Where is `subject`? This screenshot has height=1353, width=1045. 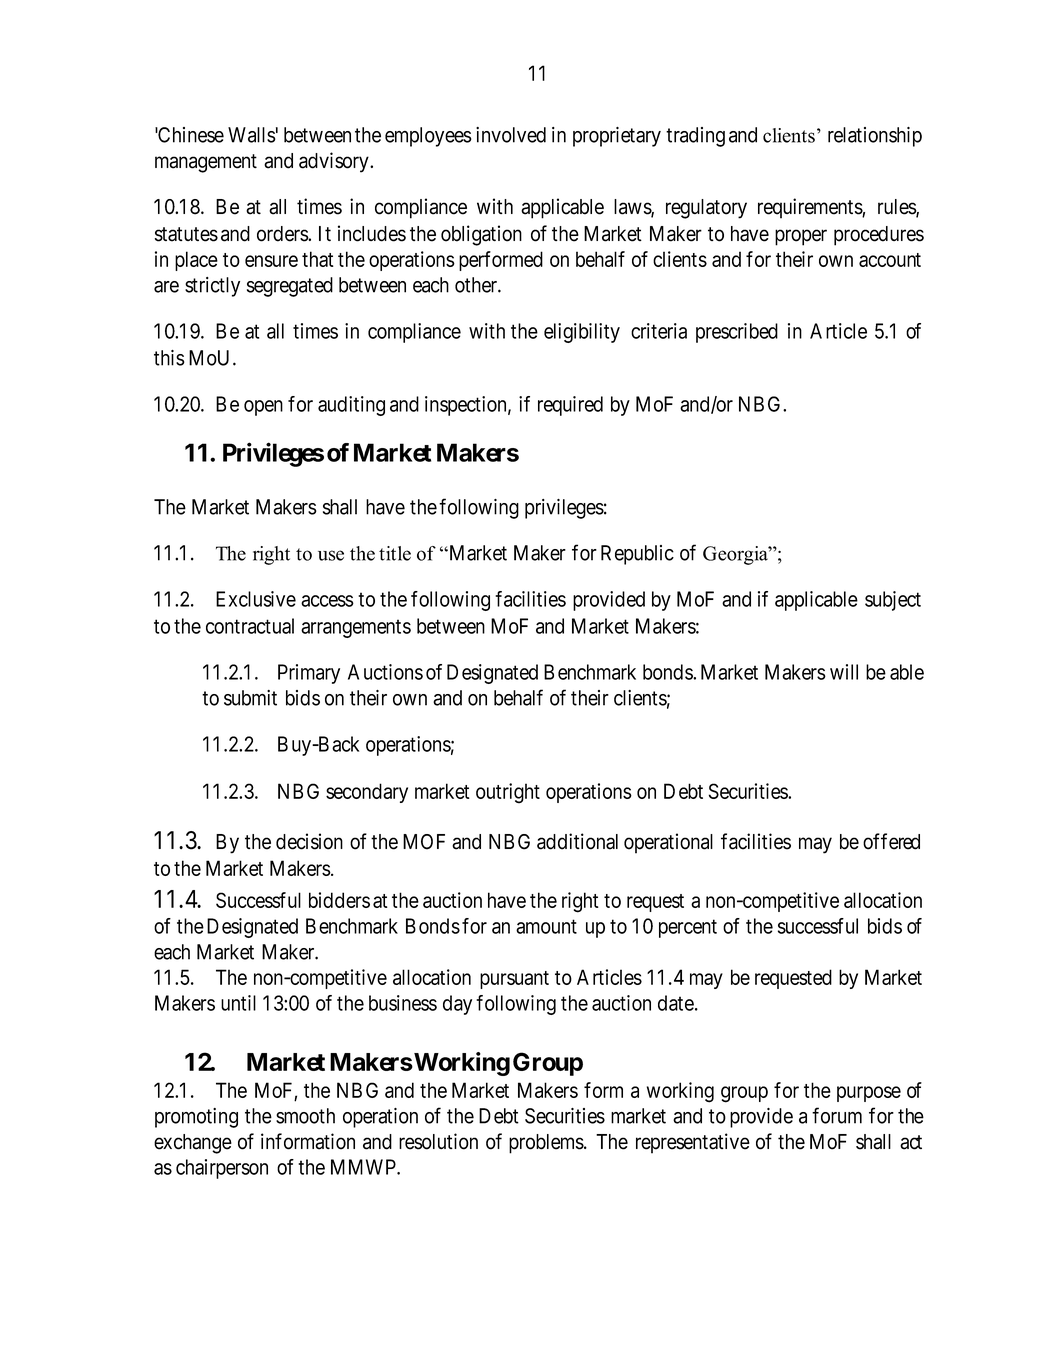
subject is located at coordinates (893, 601).
